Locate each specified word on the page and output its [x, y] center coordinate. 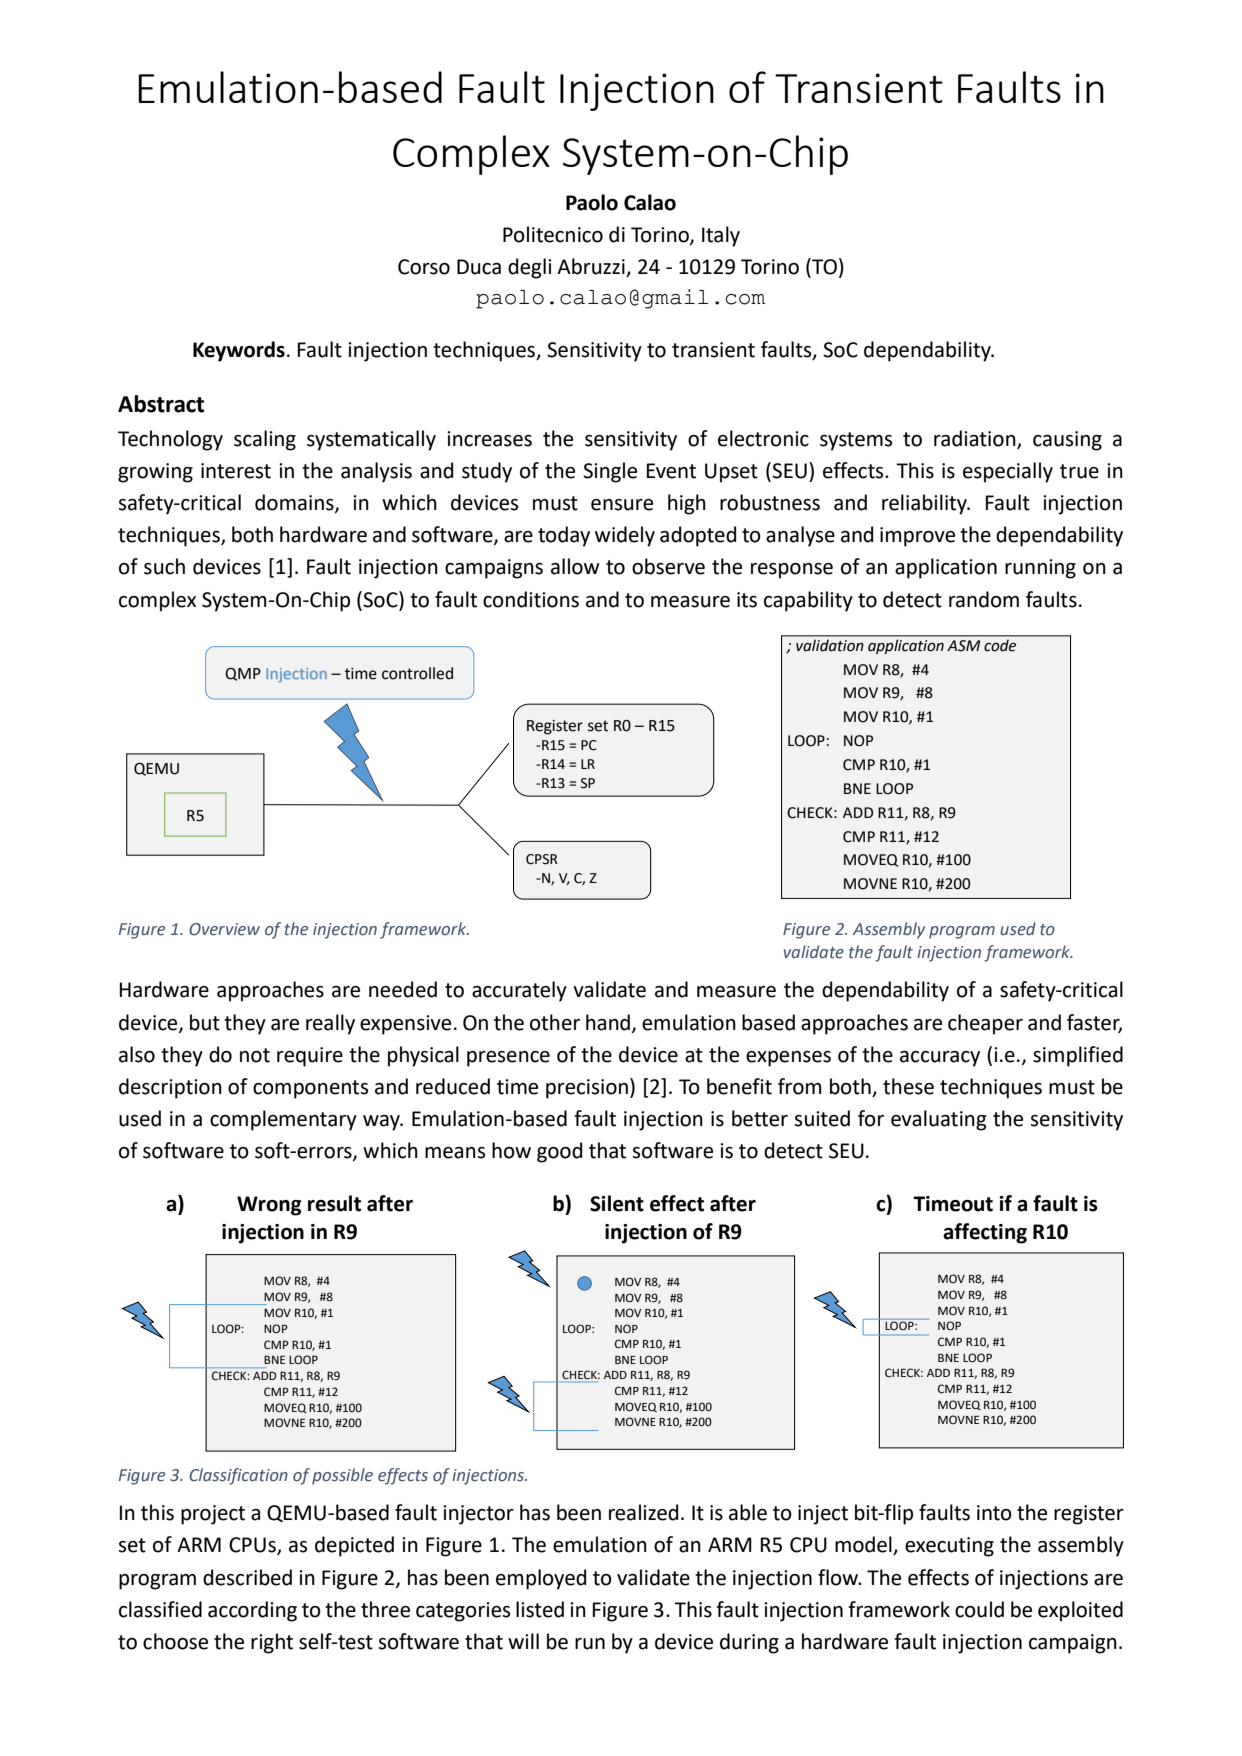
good [559, 1152]
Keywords [239, 351]
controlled [417, 673]
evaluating [938, 1120]
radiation [976, 439]
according [252, 1611]
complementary [283, 1120]
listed [540, 1609]
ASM [963, 646]
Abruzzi [592, 267]
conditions [531, 599]
